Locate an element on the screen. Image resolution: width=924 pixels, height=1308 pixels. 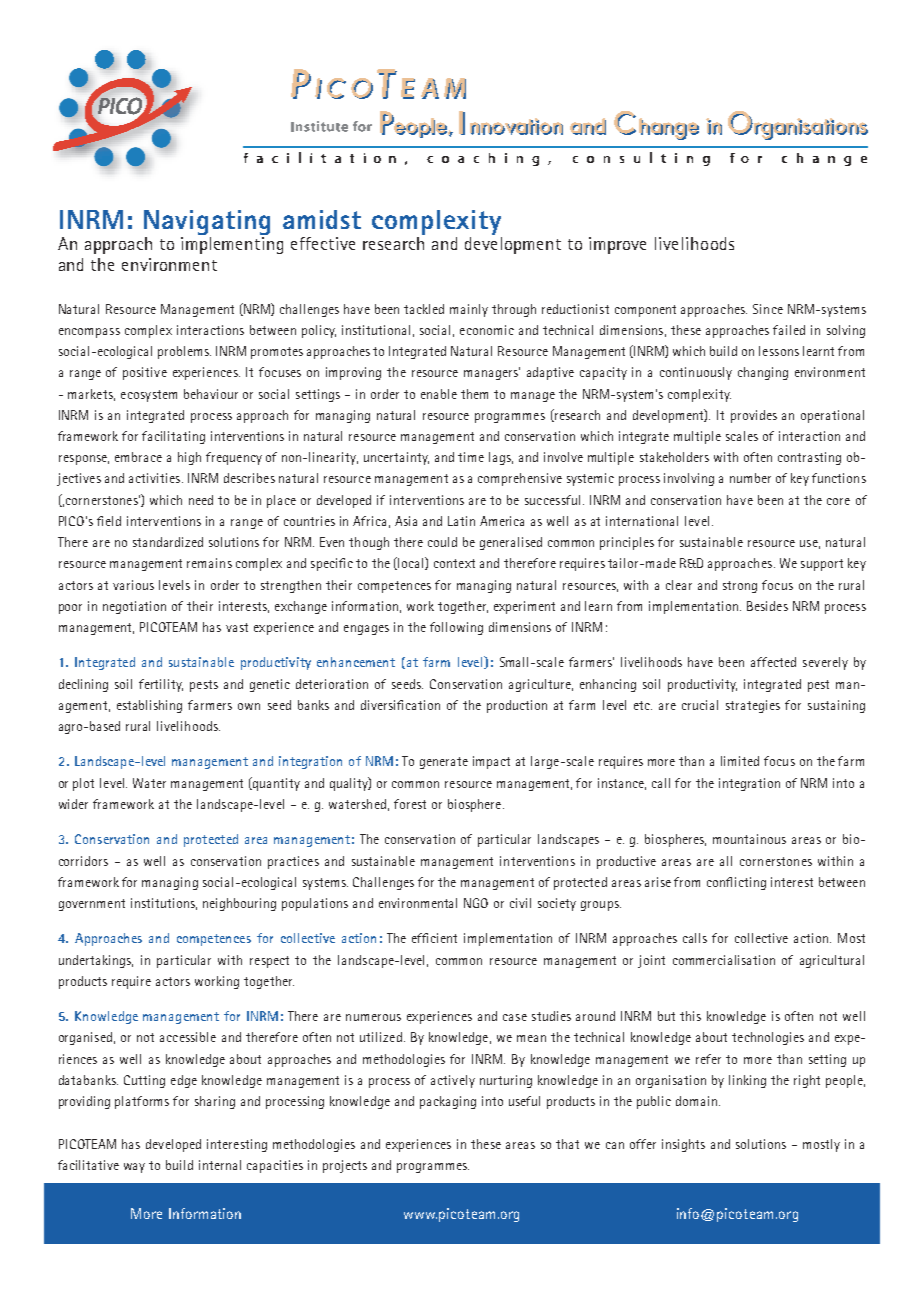
way is located at coordinates (134, 1168).
